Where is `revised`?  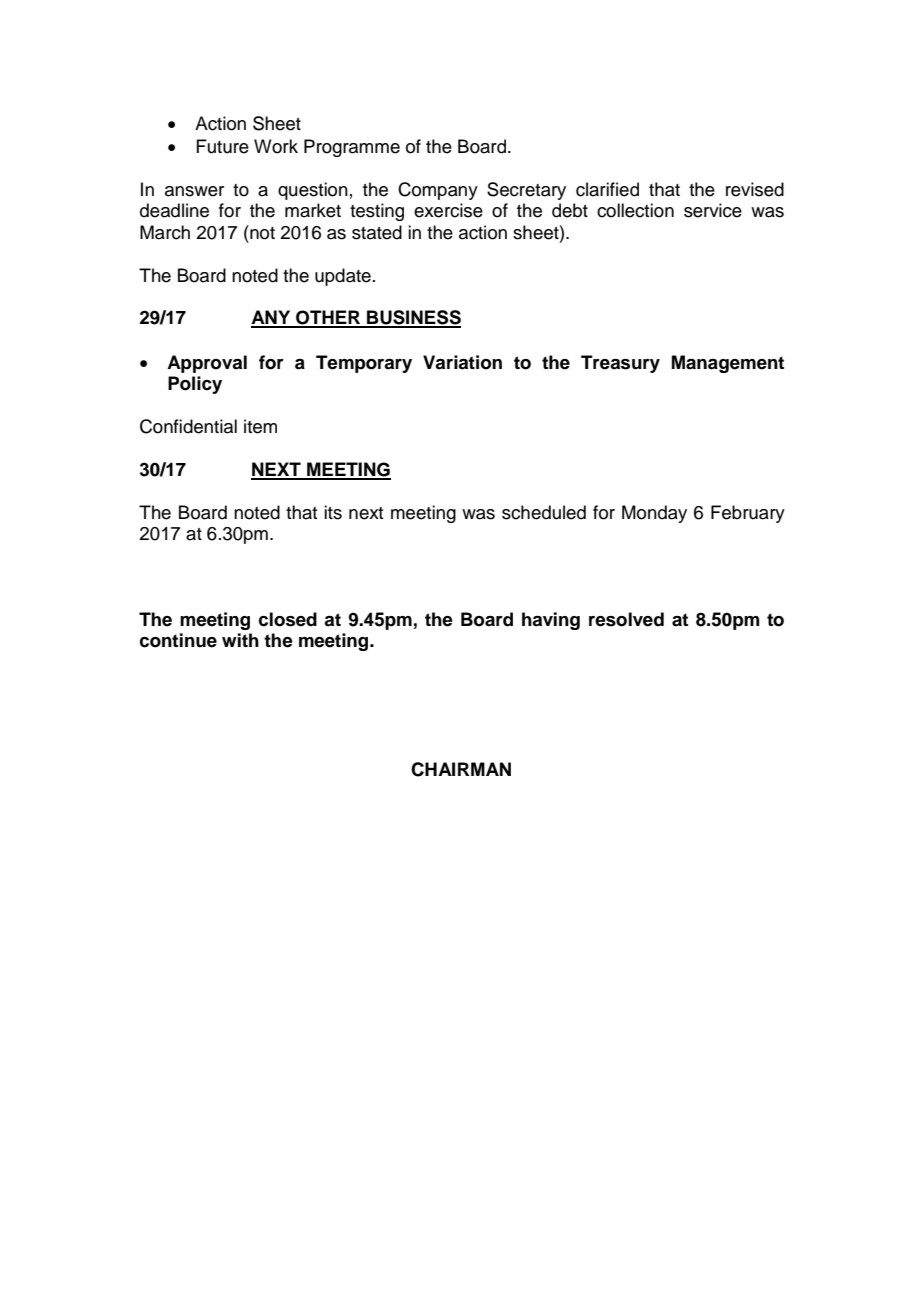
revised is located at coordinates (755, 189).
